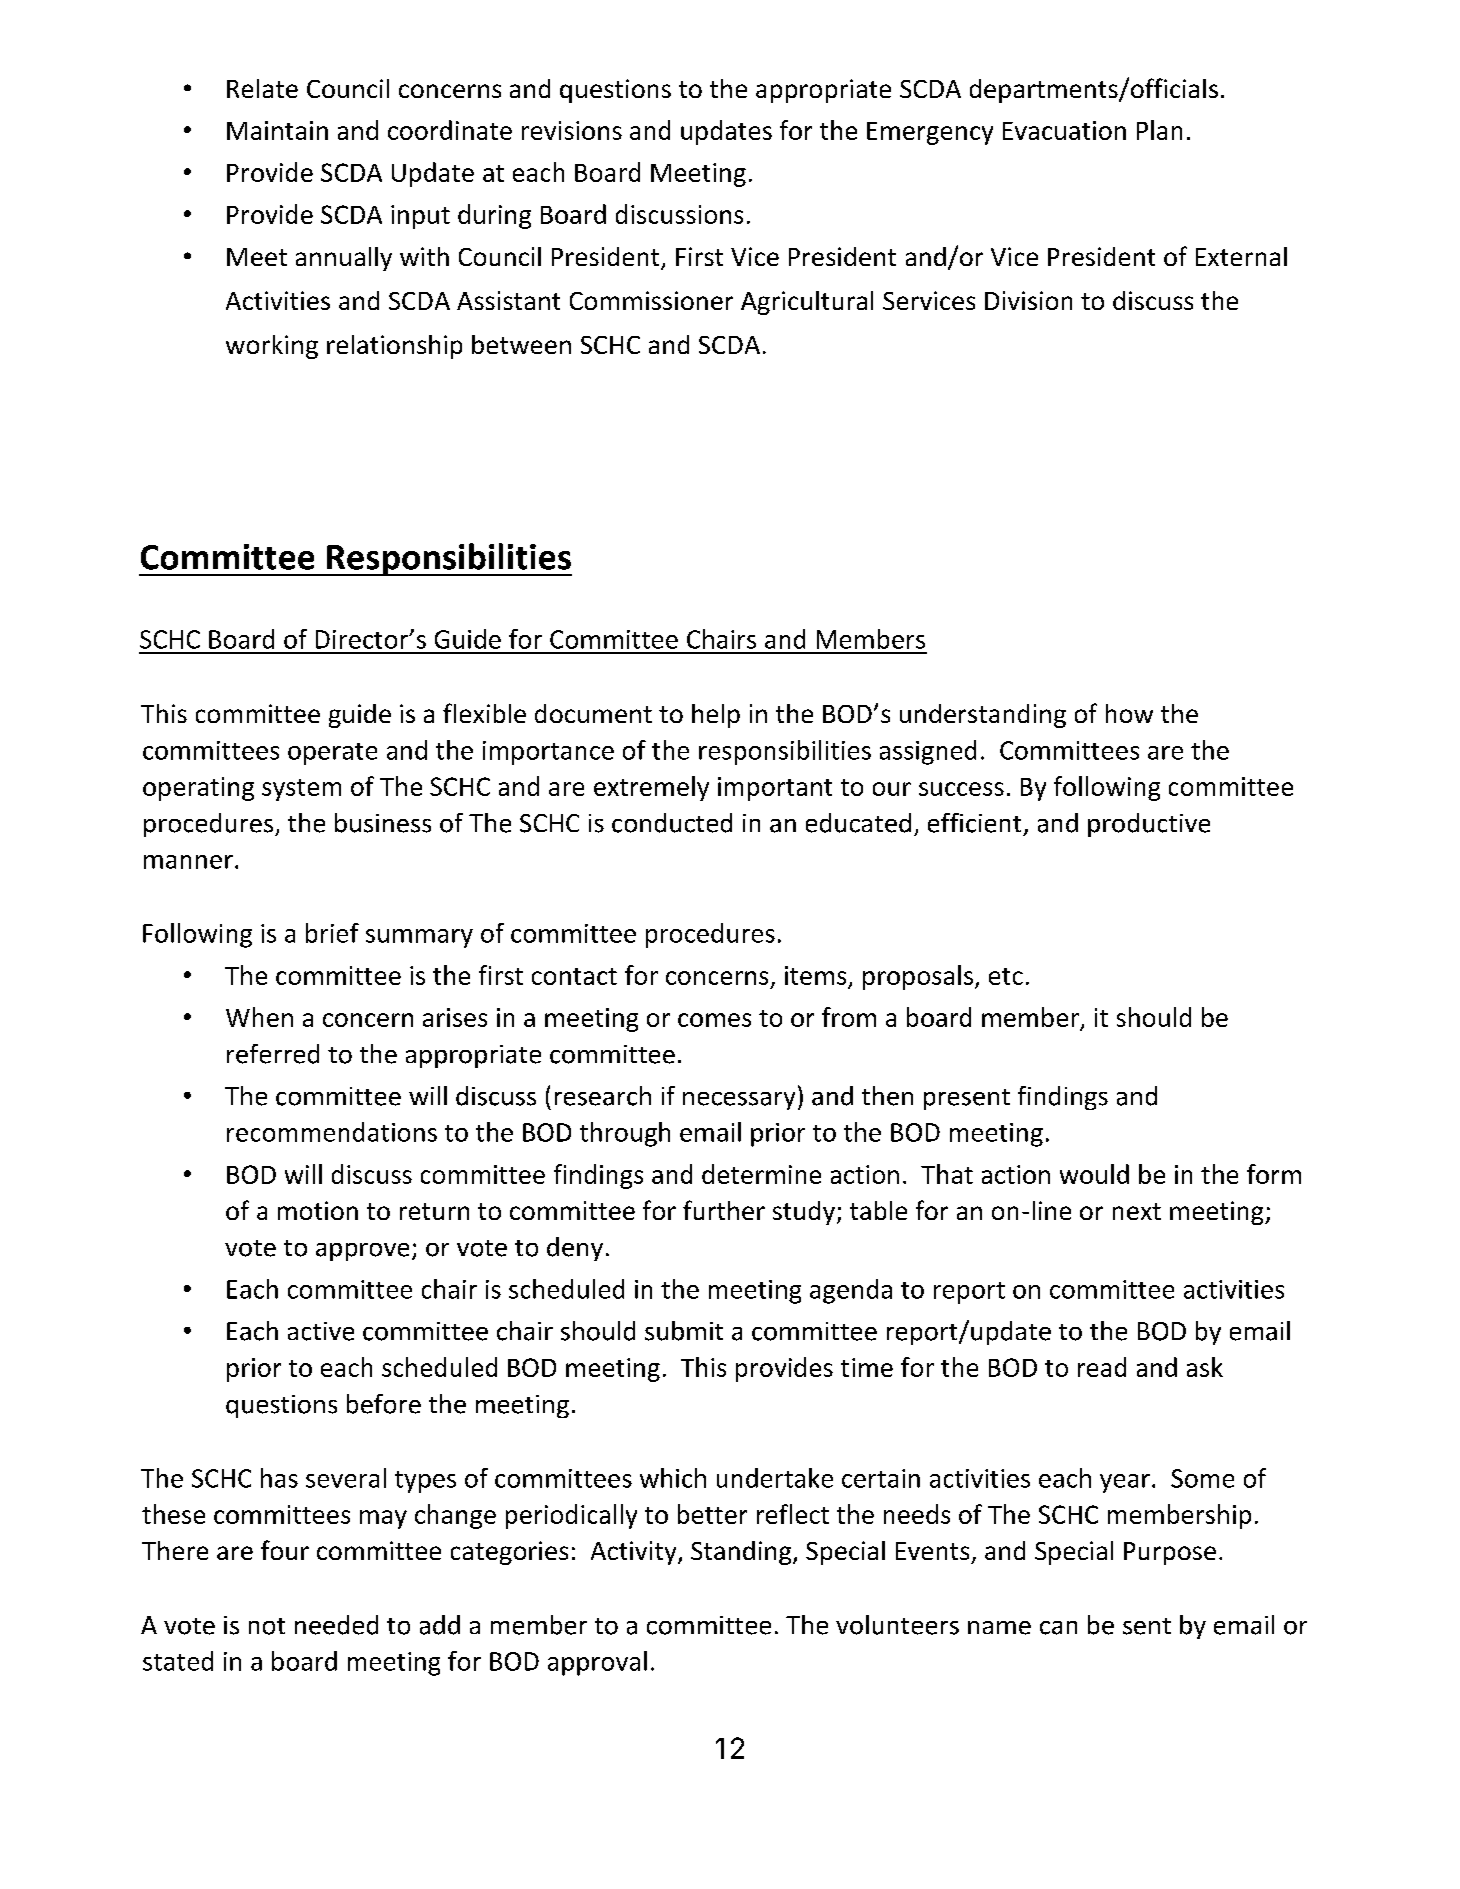  What do you see at coordinates (277, 130) in the image?
I see `Maintain` at bounding box center [277, 130].
